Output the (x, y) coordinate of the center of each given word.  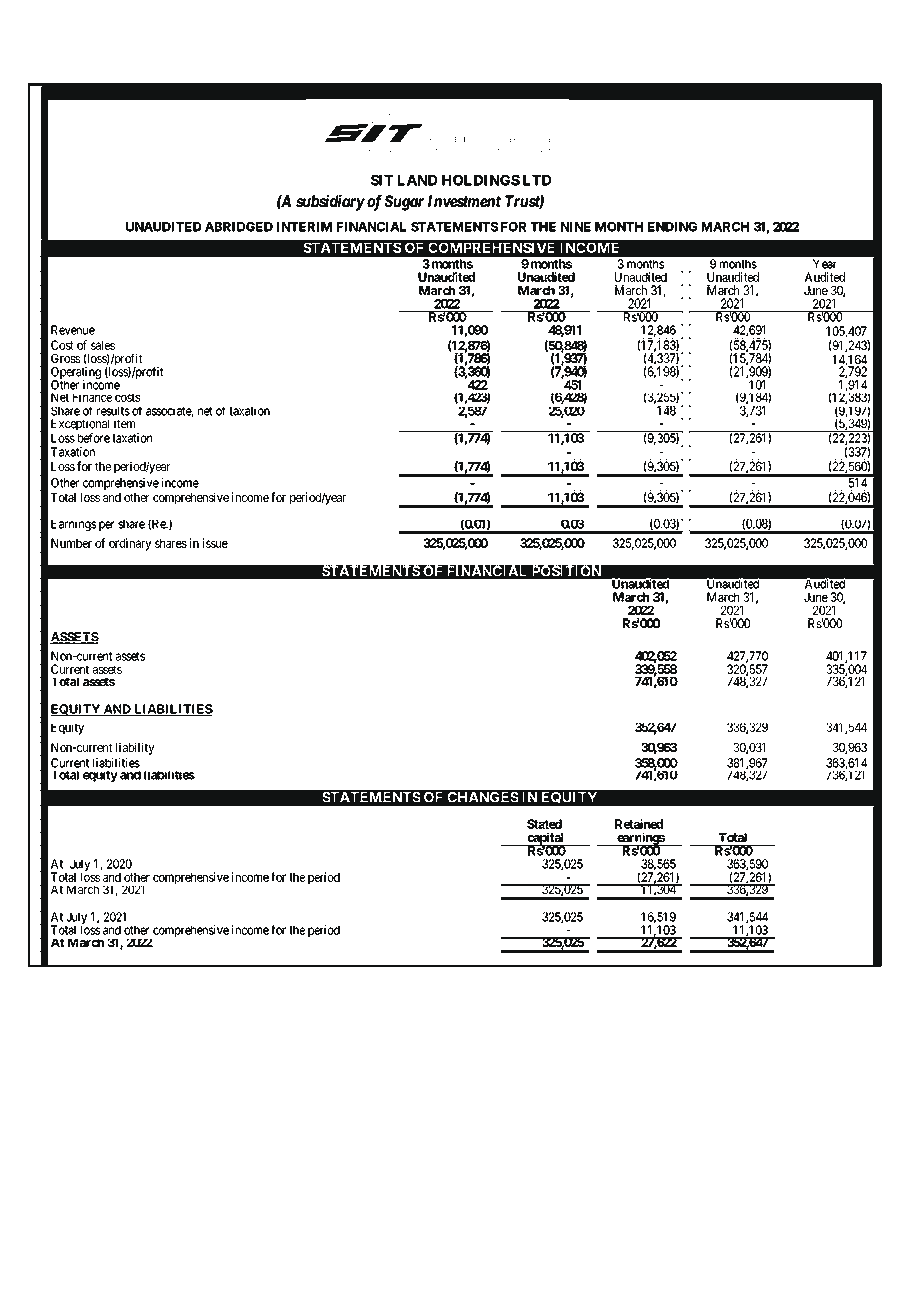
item (124, 424)
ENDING (672, 227)
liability (135, 749)
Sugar (404, 203)
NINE (576, 227)
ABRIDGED (239, 227)
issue (215, 543)
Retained (639, 824)
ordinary (130, 544)
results (113, 411)
